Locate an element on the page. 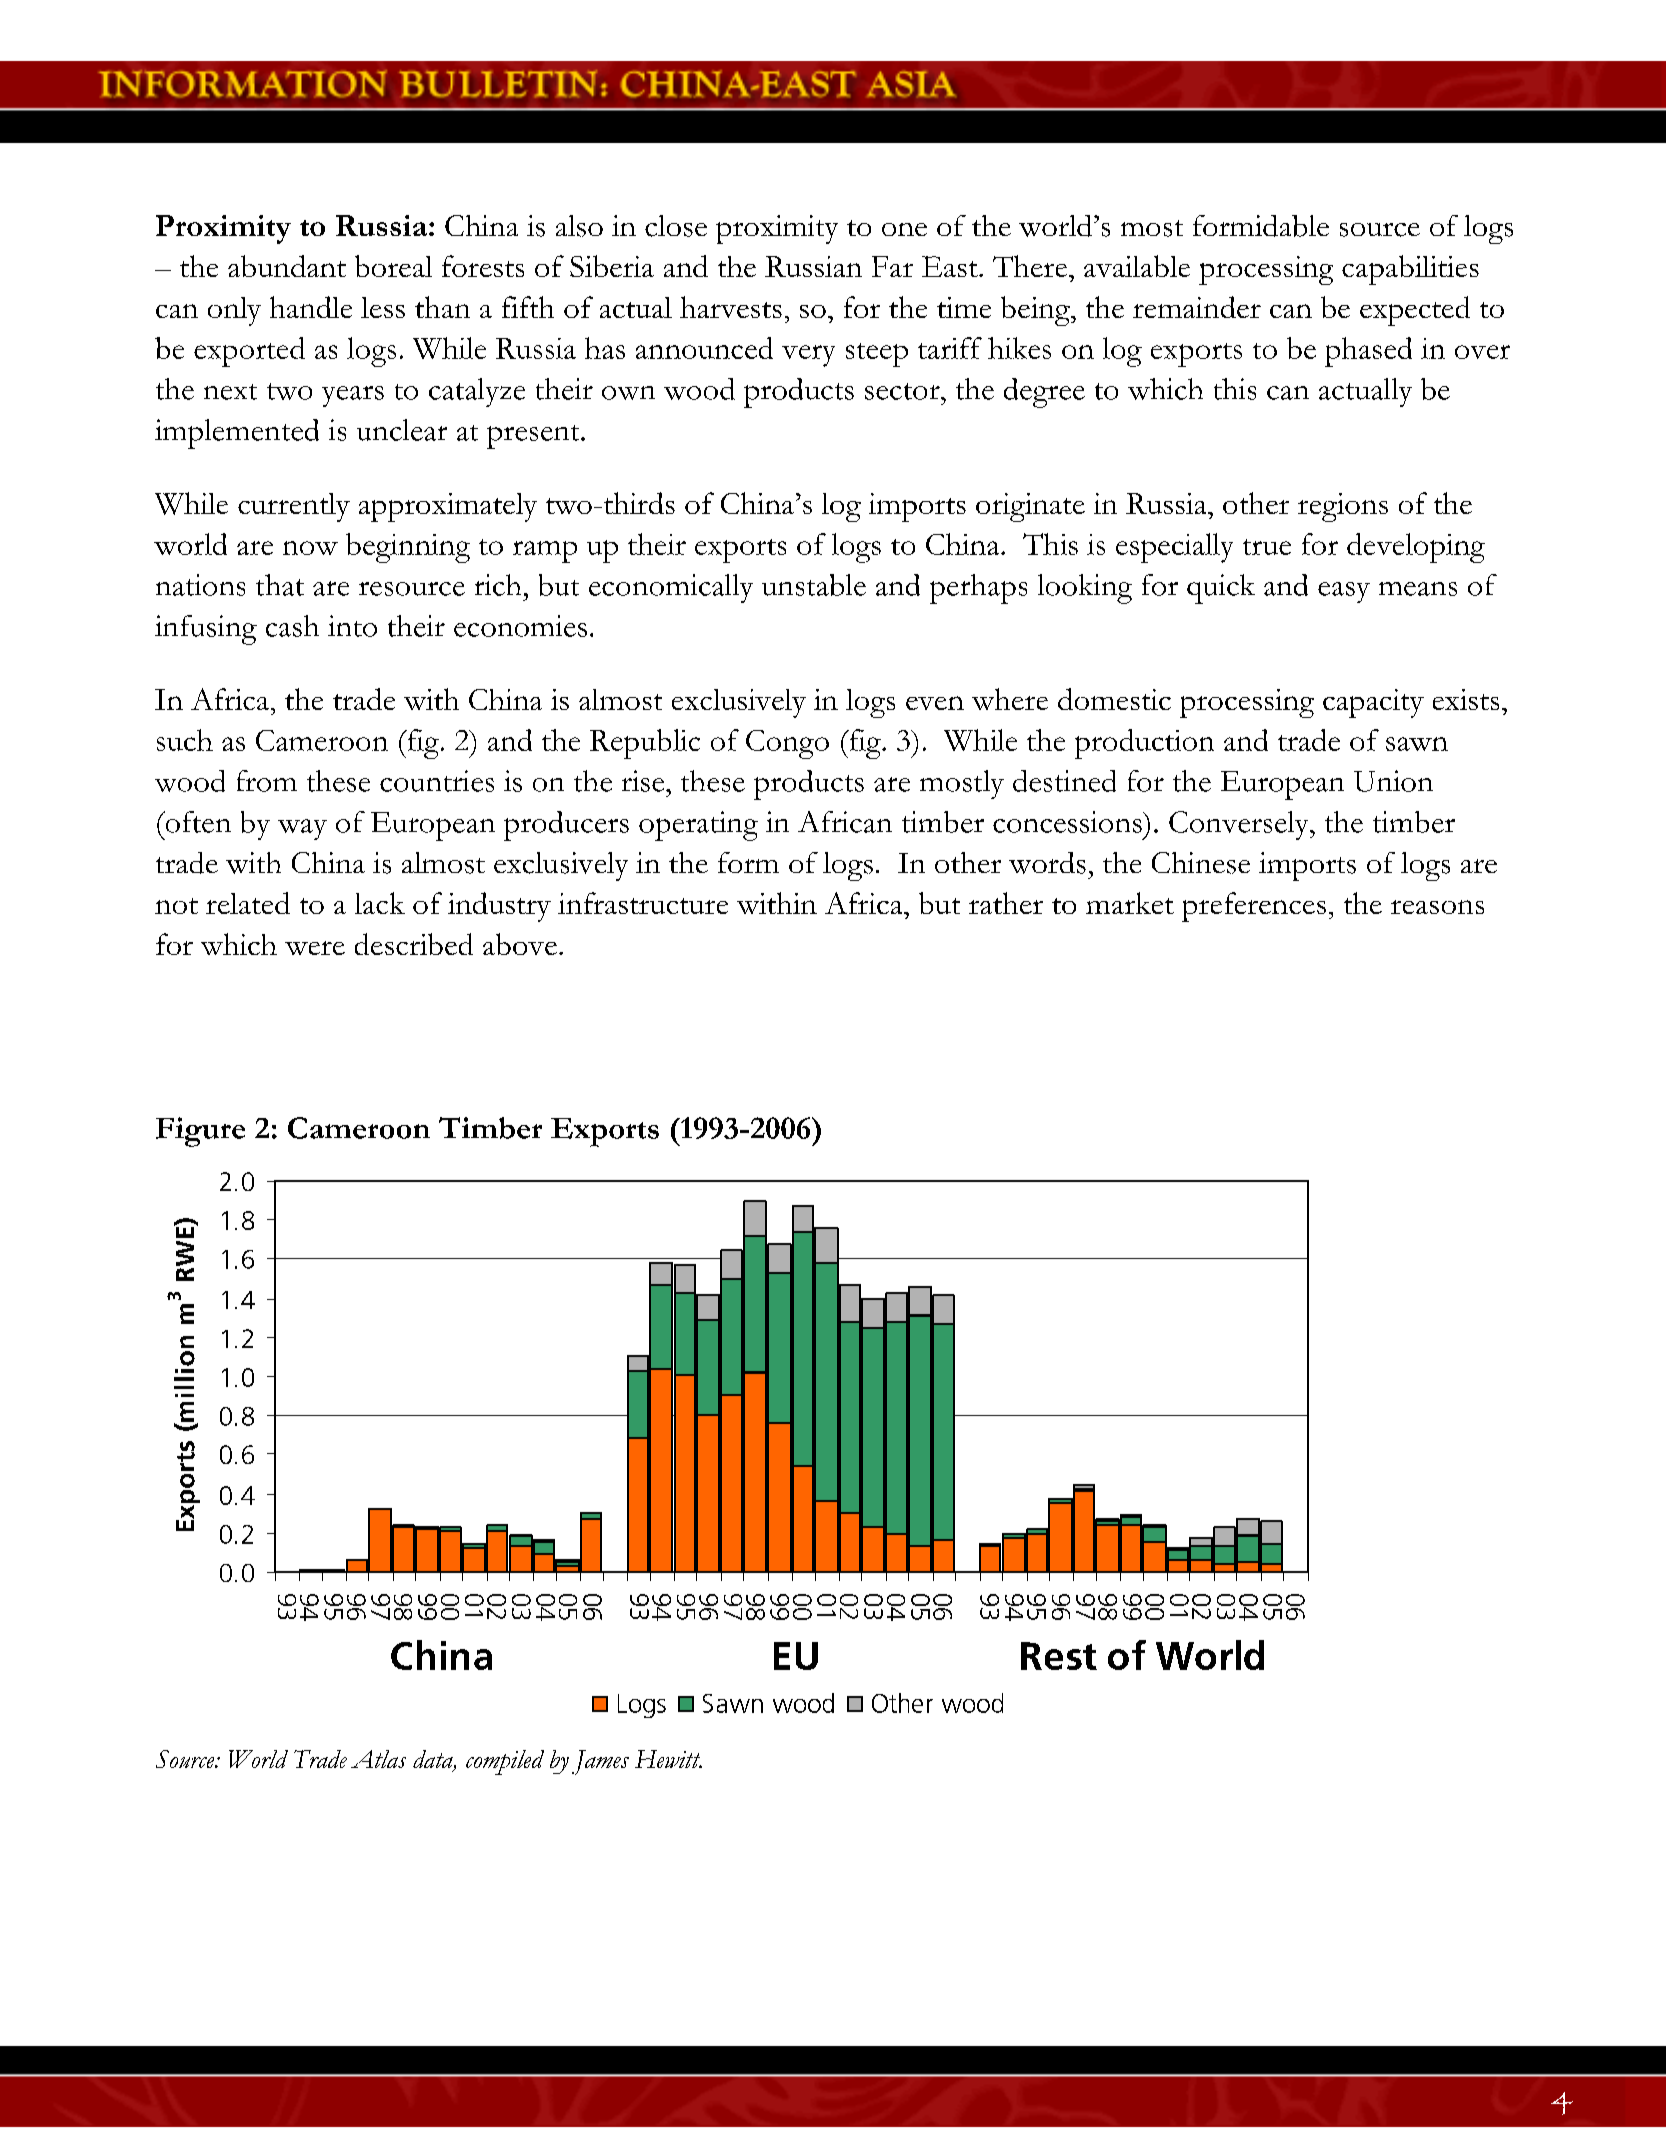  from is located at coordinates (267, 781).
